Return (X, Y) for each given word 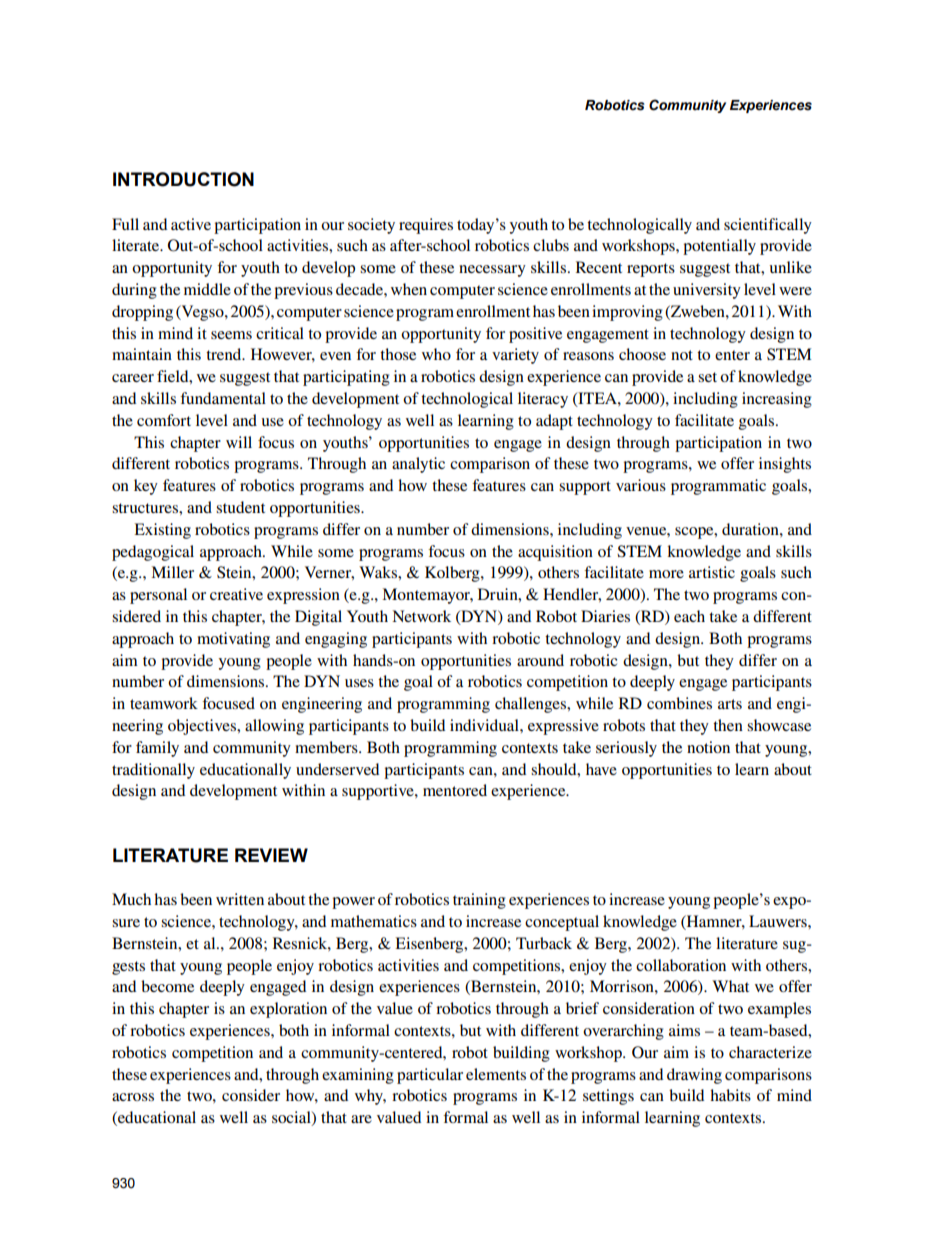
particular (430, 1076)
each (689, 616)
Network (421, 616)
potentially (719, 247)
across (133, 1097)
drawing (694, 1076)
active (191, 224)
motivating (233, 640)
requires (426, 226)
